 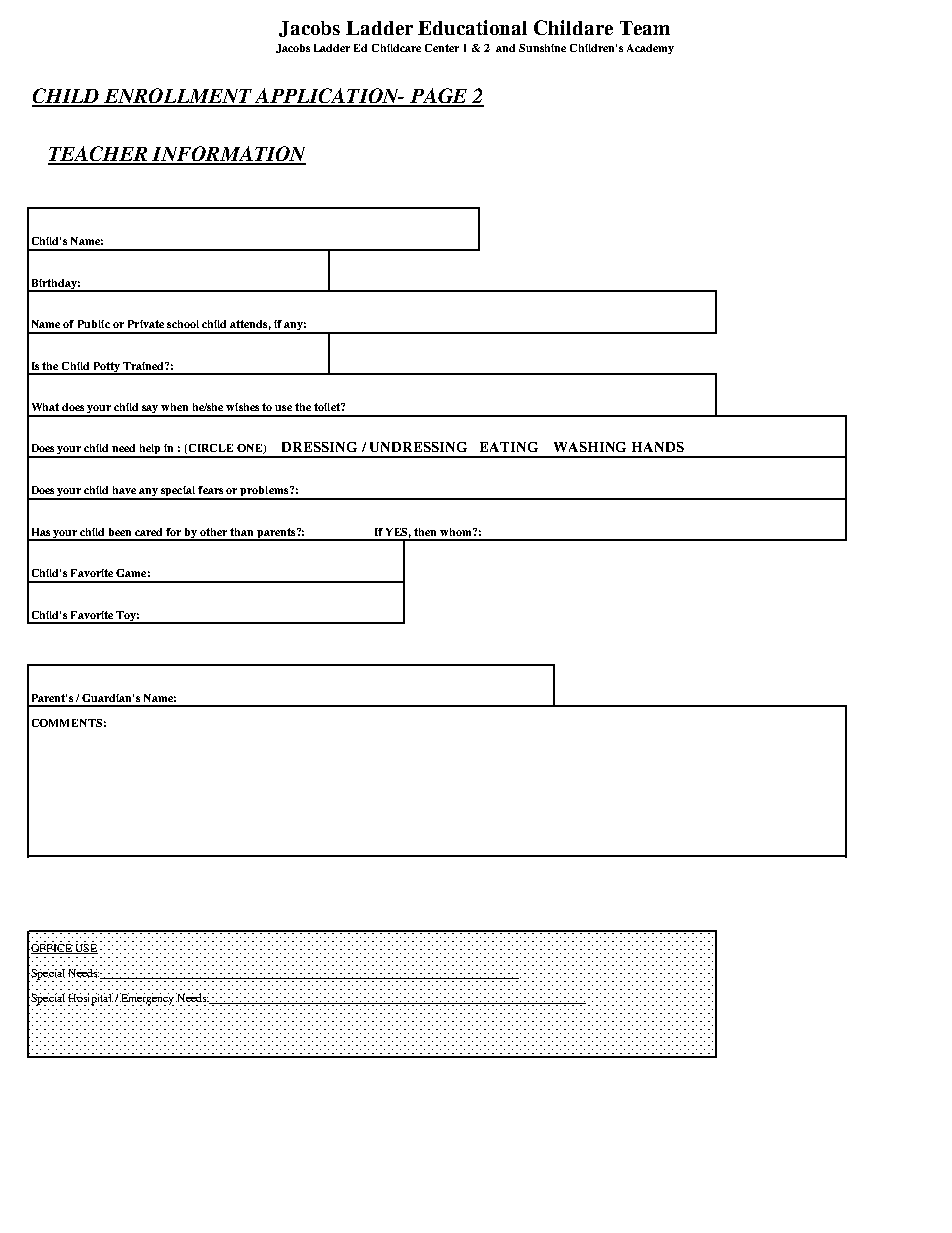 What do you see at coordinates (120, 532) in the image?
I see `been` at bounding box center [120, 532].
